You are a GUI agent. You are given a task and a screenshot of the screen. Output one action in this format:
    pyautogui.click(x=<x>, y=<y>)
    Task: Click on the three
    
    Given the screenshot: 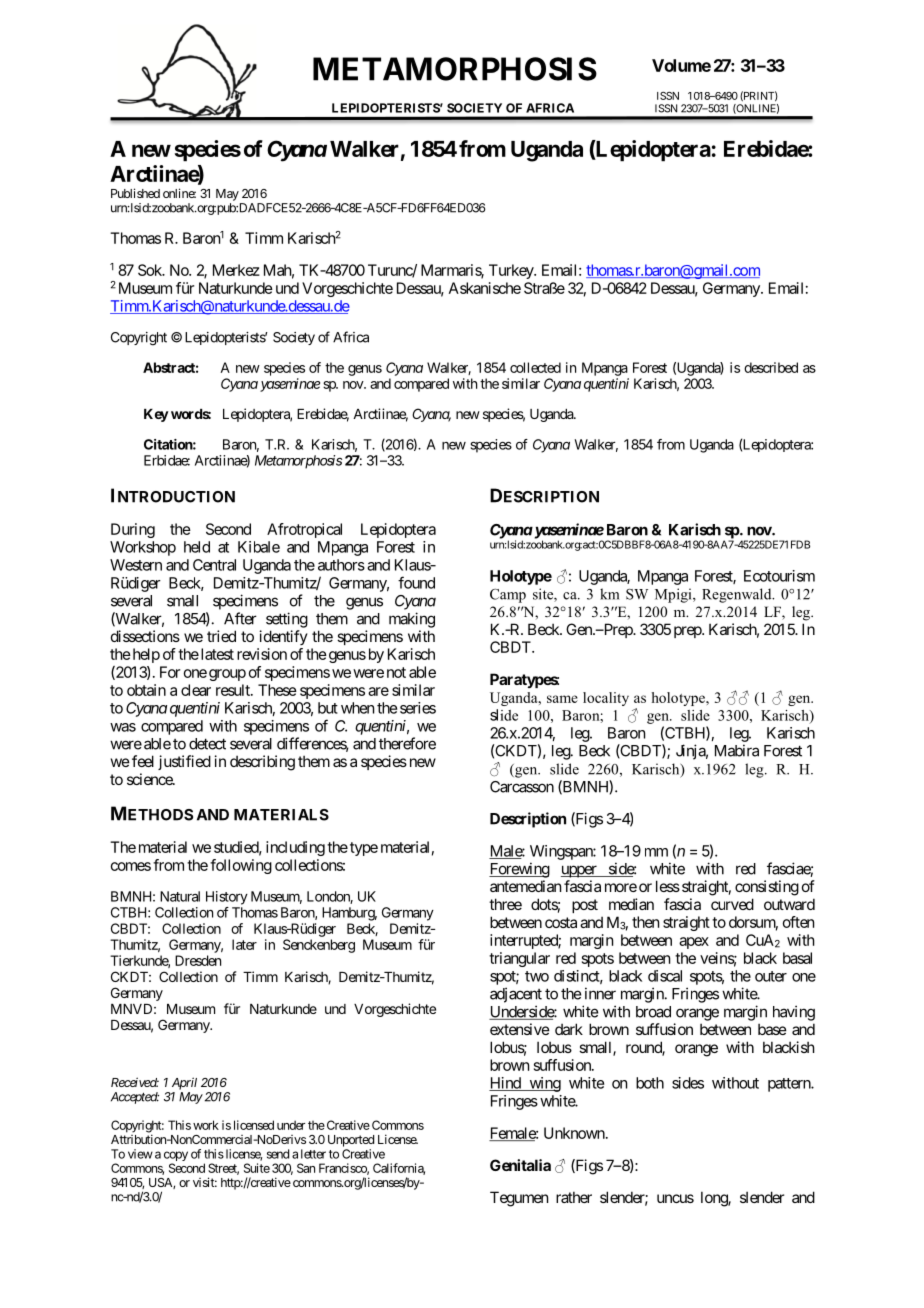 What is the action you would take?
    pyautogui.click(x=505, y=904)
